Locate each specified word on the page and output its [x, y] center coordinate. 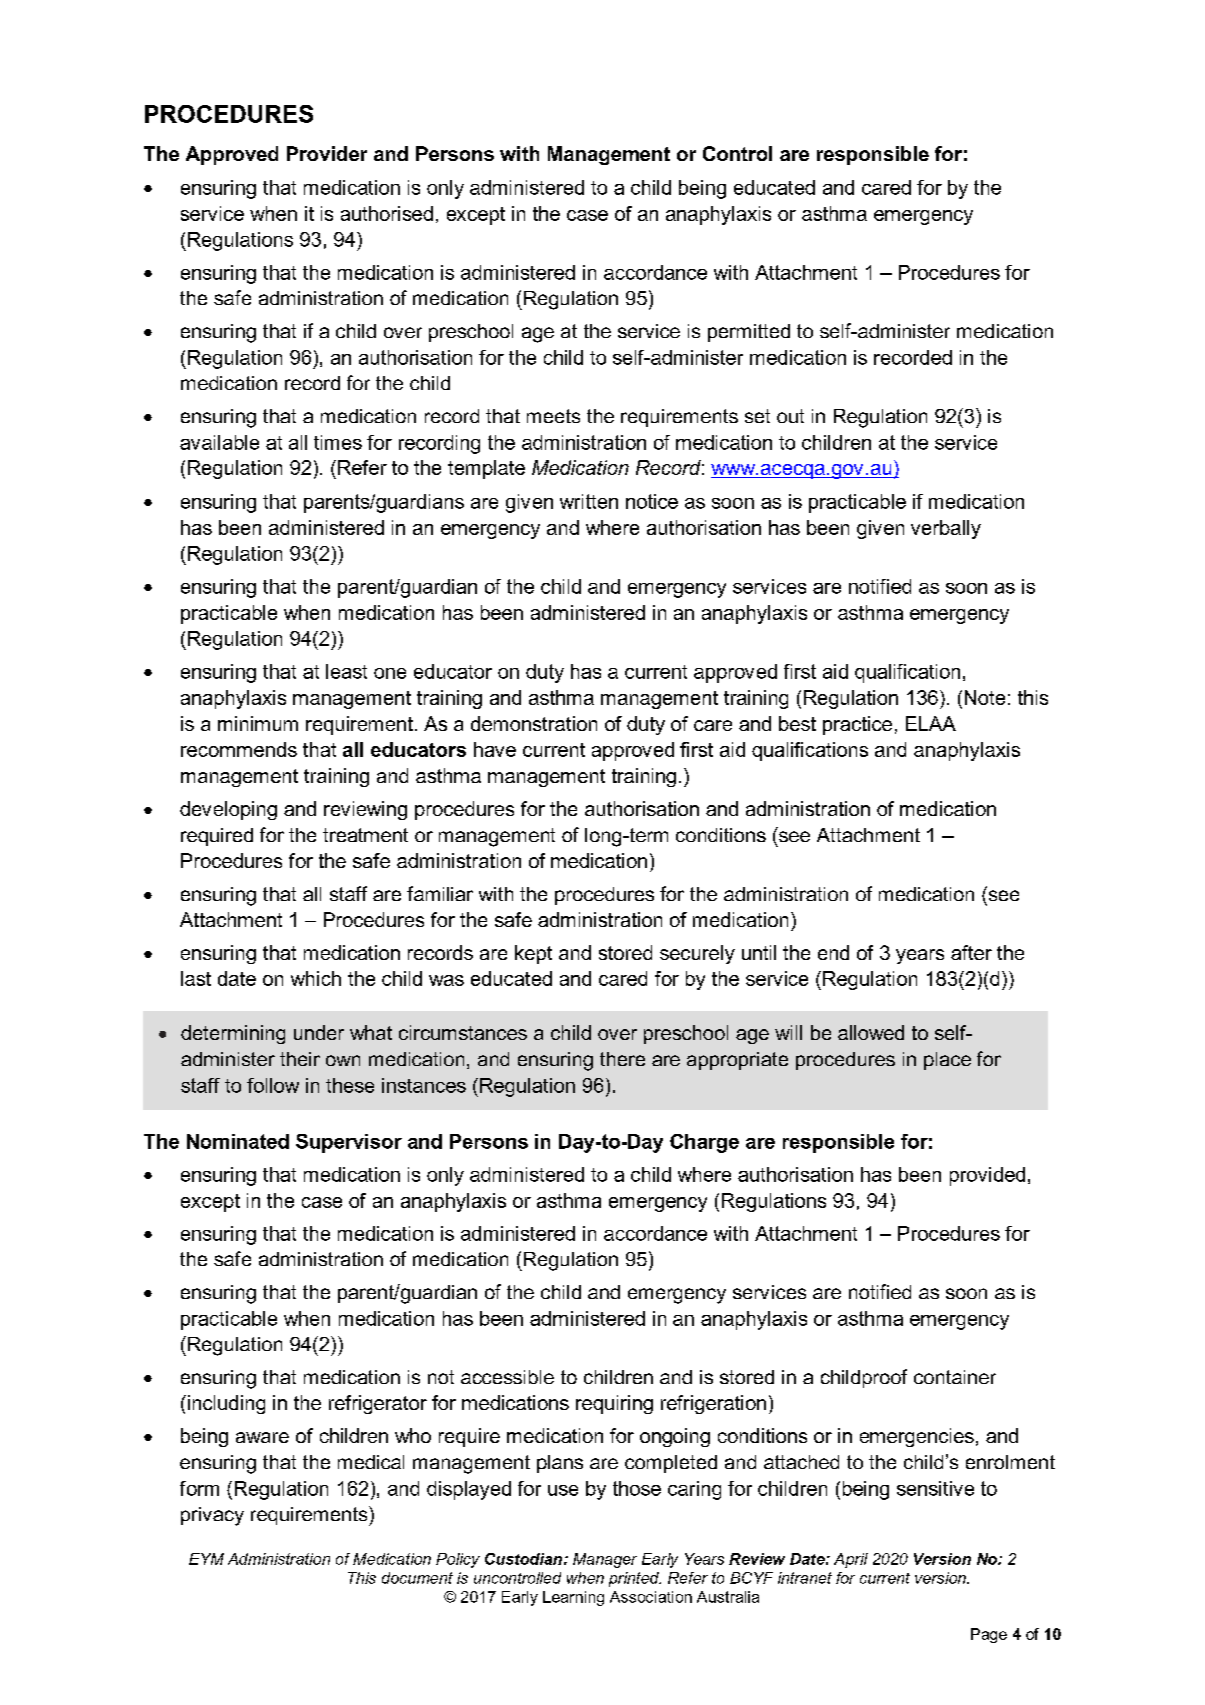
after [971, 952]
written [589, 501]
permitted [749, 333]
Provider [327, 153]
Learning [573, 1598]
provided [987, 1176]
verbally [946, 529]
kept [533, 954]
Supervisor [349, 1143]
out [790, 416]
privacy [212, 1516]
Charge [704, 1143]
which [316, 978]
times [338, 442]
